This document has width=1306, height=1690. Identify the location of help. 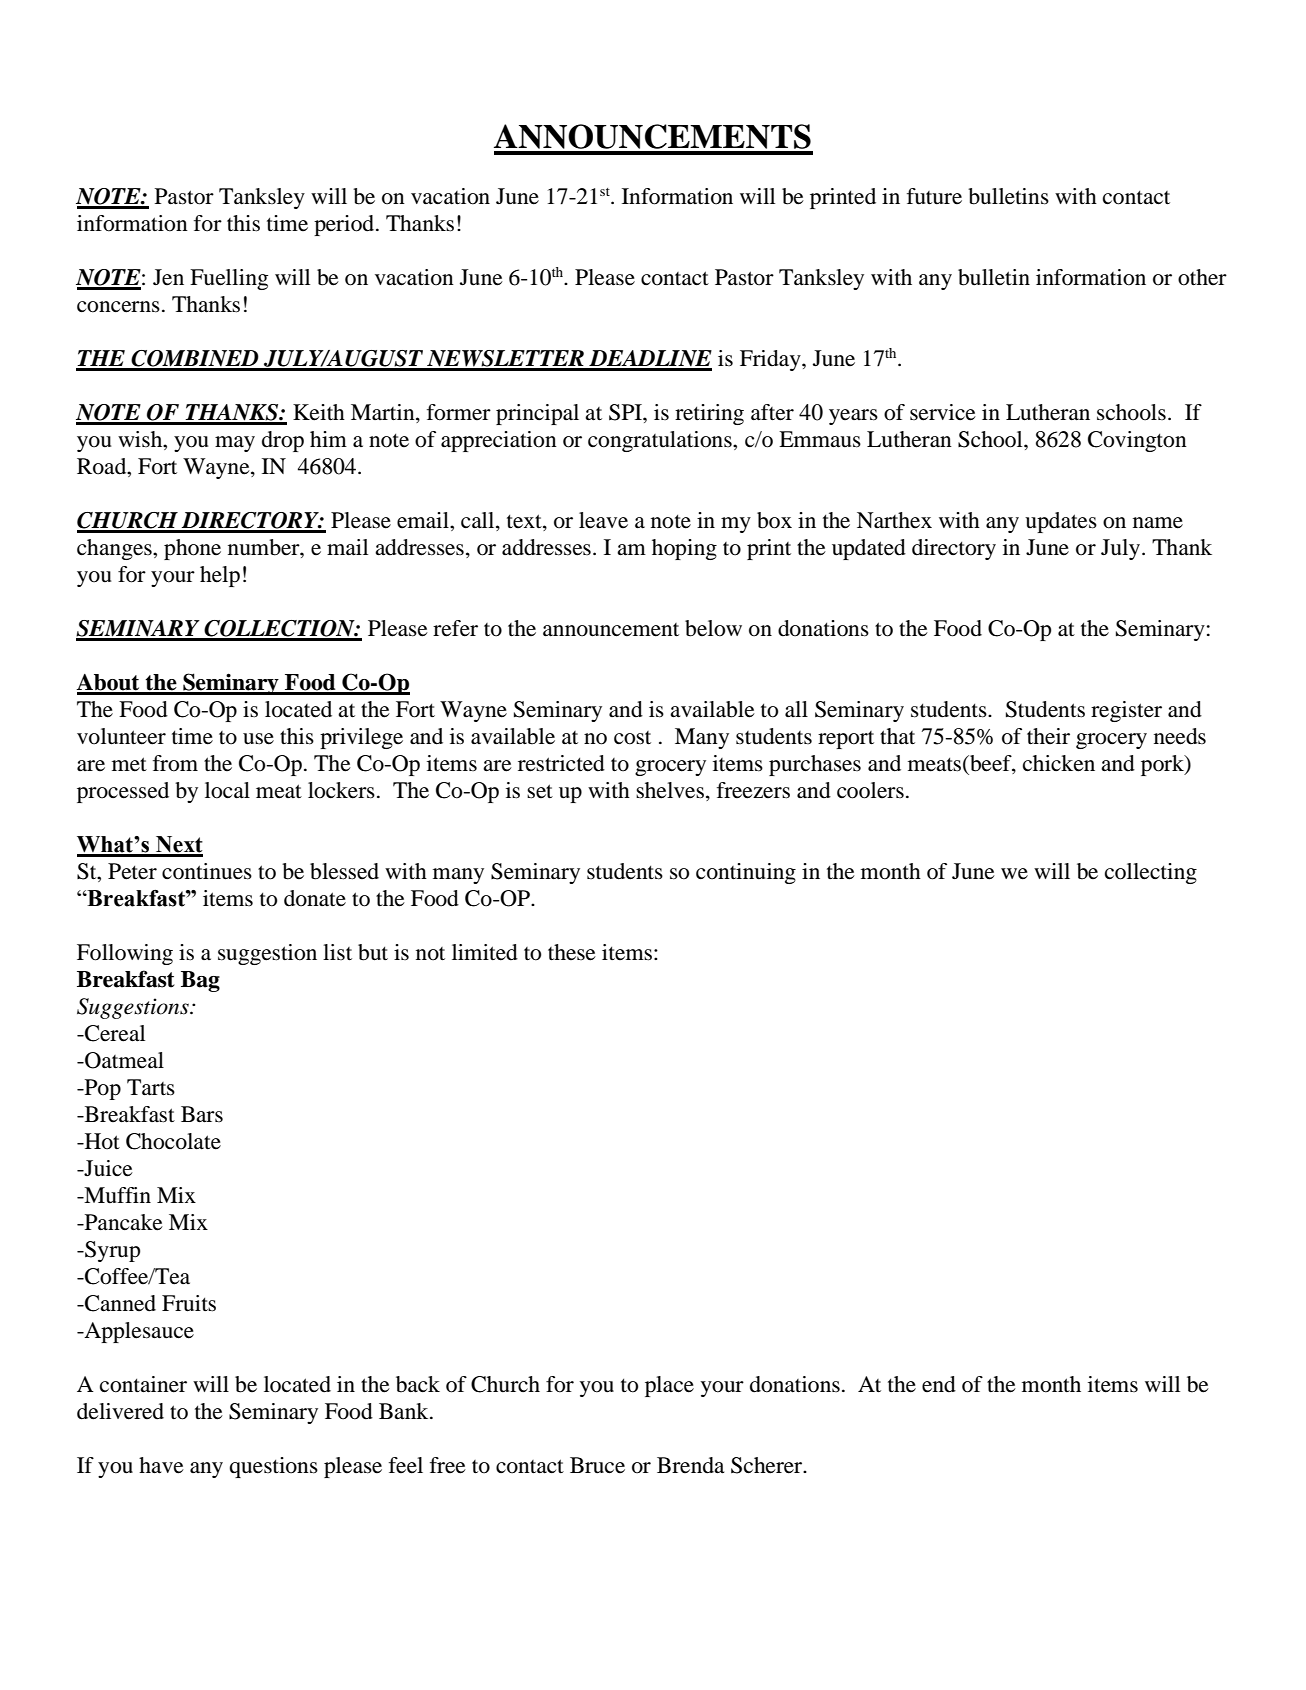
(220, 576).
